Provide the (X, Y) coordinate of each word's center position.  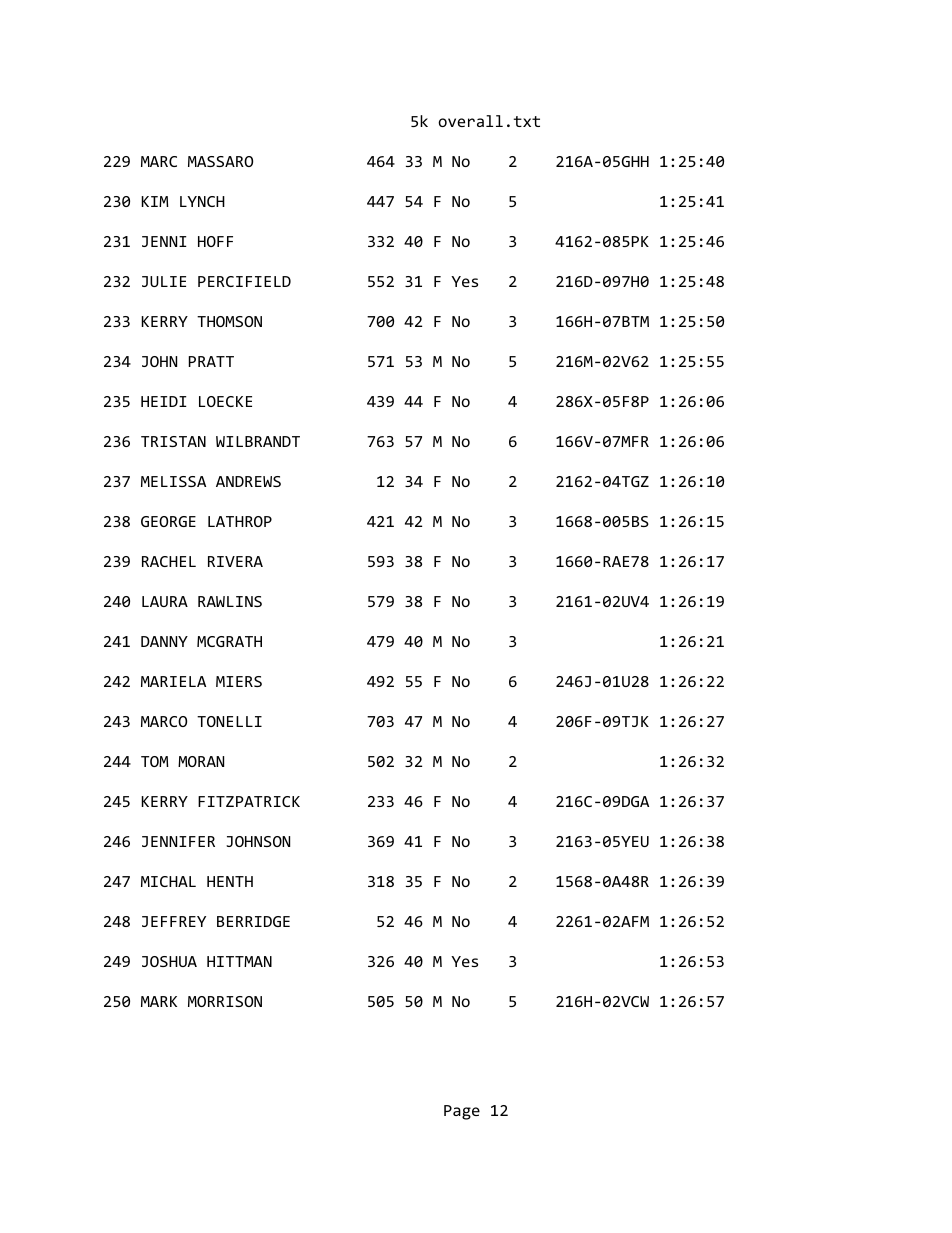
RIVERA (235, 561)
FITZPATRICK (249, 801)
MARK (159, 1001)
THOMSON (229, 321)
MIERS (239, 681)
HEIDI (164, 401)
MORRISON (225, 1001)
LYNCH (202, 201)
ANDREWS (248, 481)
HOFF (215, 241)
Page (462, 1112)
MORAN (201, 761)
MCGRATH (229, 641)
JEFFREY (174, 921)
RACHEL (169, 561)
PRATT (211, 361)
